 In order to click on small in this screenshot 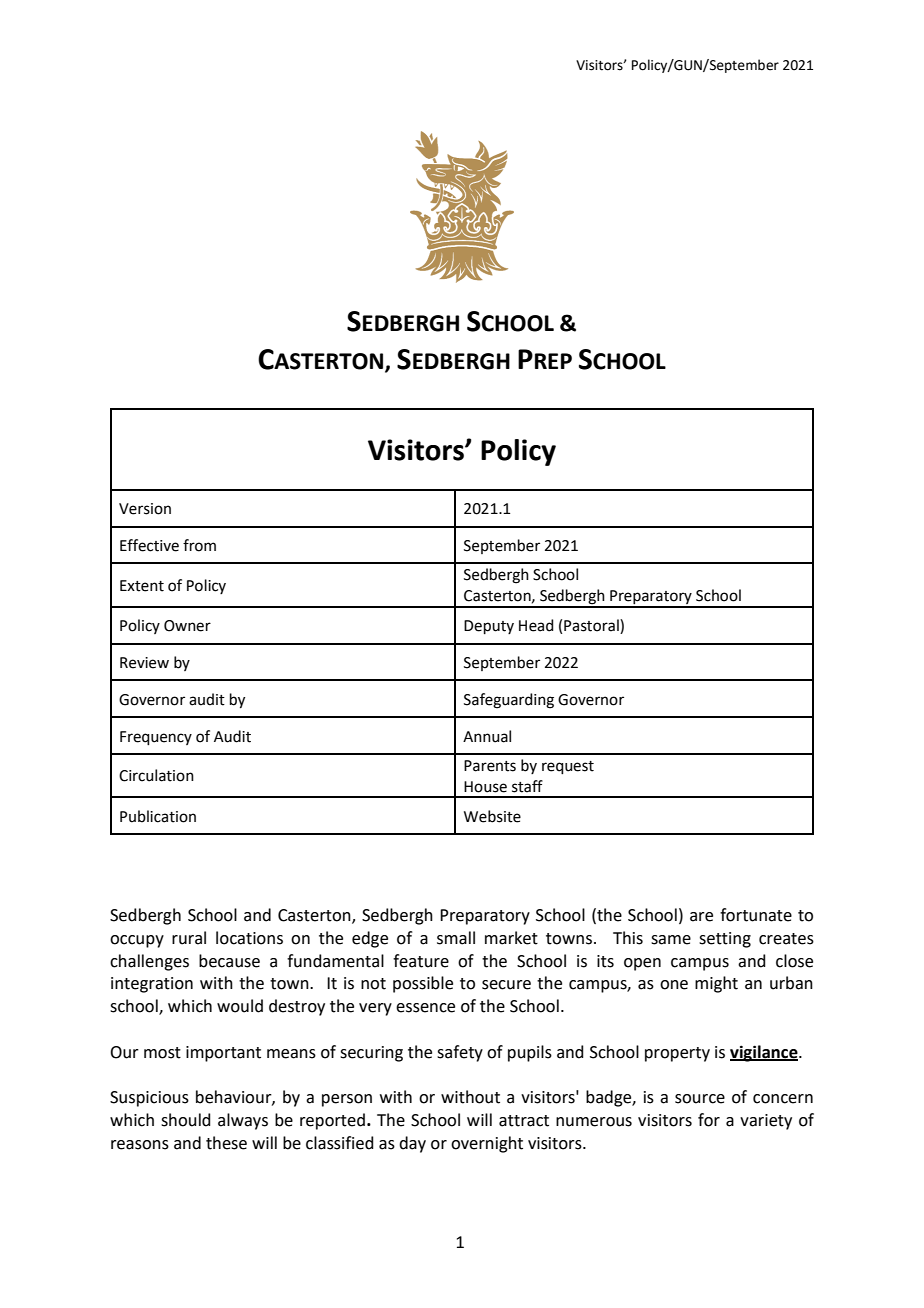, I will do `click(456, 938)`.
